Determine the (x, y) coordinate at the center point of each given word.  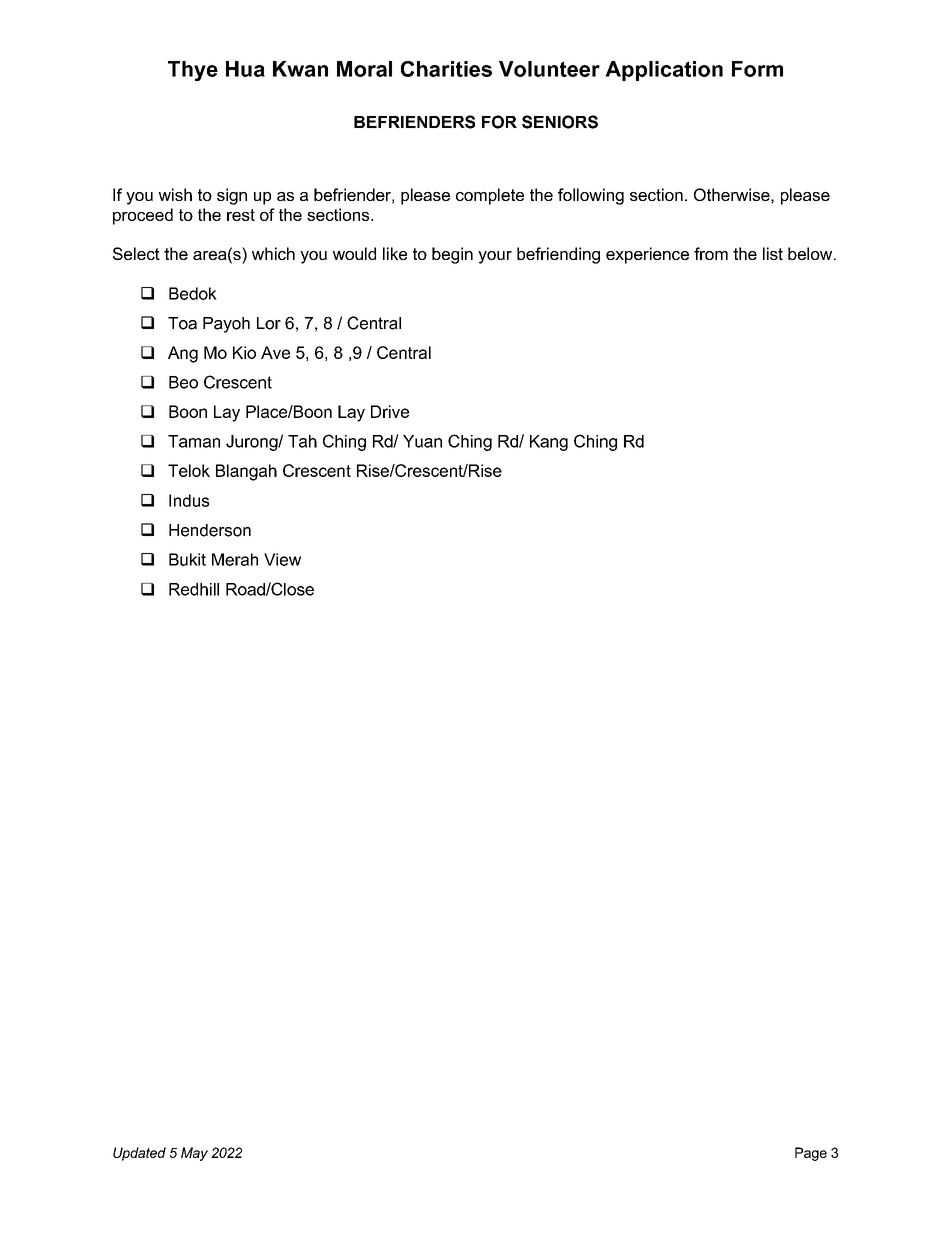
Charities (446, 69)
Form (757, 69)
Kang (549, 443)
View (282, 559)
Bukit (187, 559)
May (194, 1154)
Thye (193, 71)
